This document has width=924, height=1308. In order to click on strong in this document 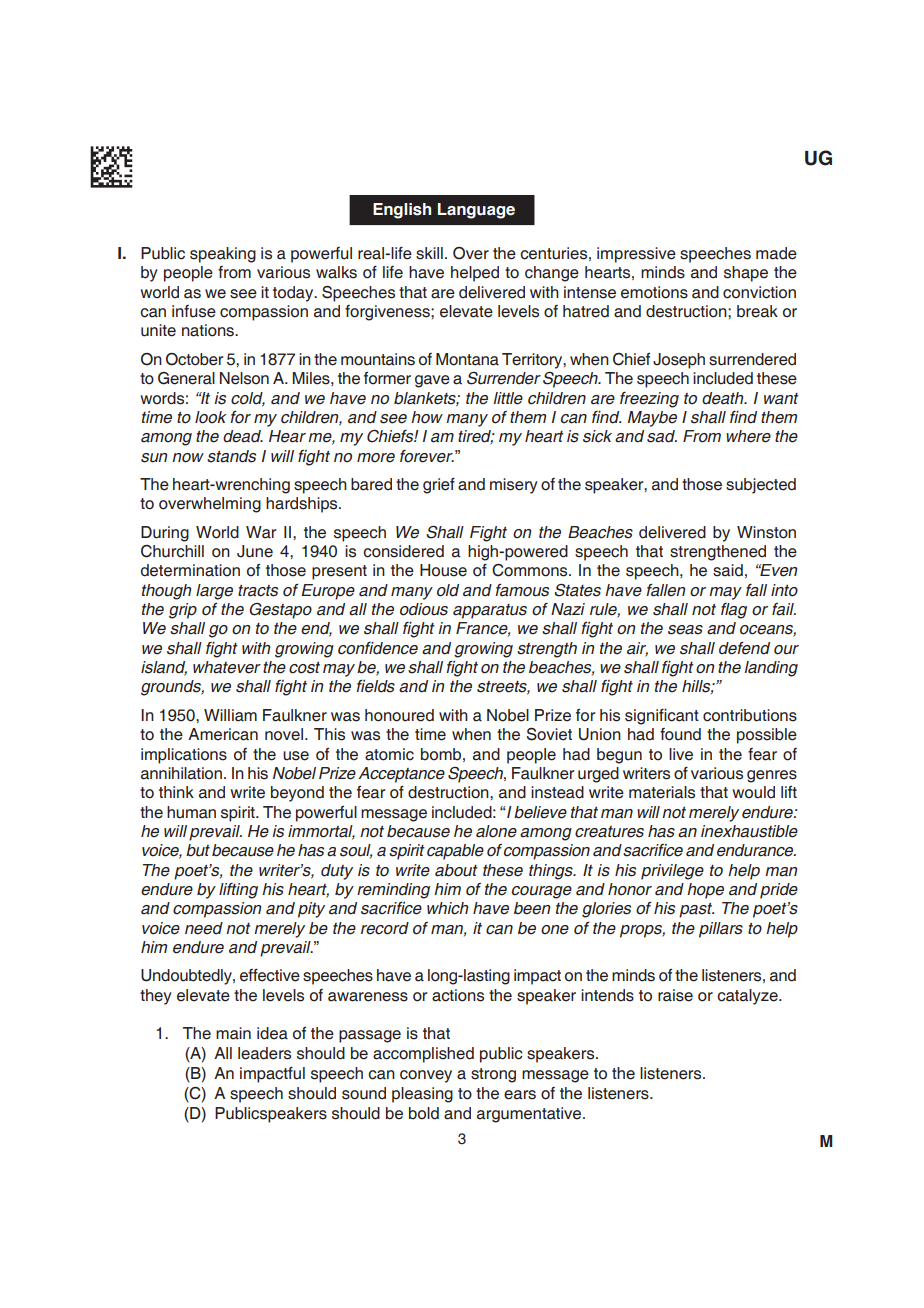, I will do `click(493, 1075)`.
